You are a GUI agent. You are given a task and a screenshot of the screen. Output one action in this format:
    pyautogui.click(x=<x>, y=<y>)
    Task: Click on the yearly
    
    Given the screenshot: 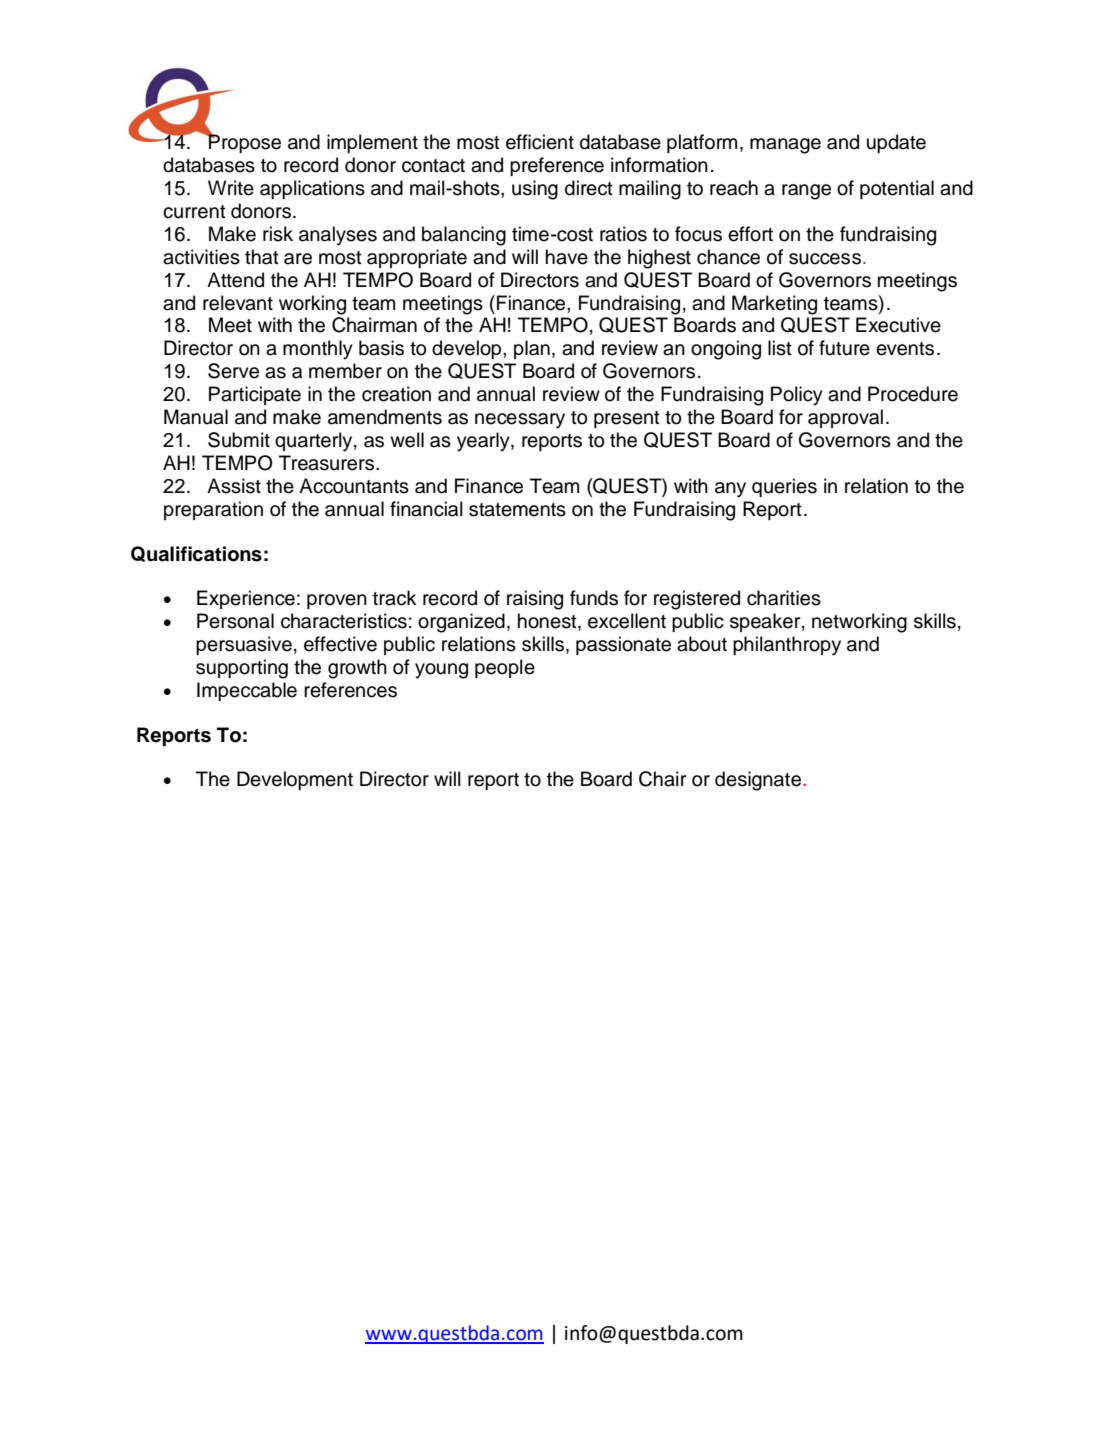 What is the action you would take?
    pyautogui.click(x=484, y=442)
